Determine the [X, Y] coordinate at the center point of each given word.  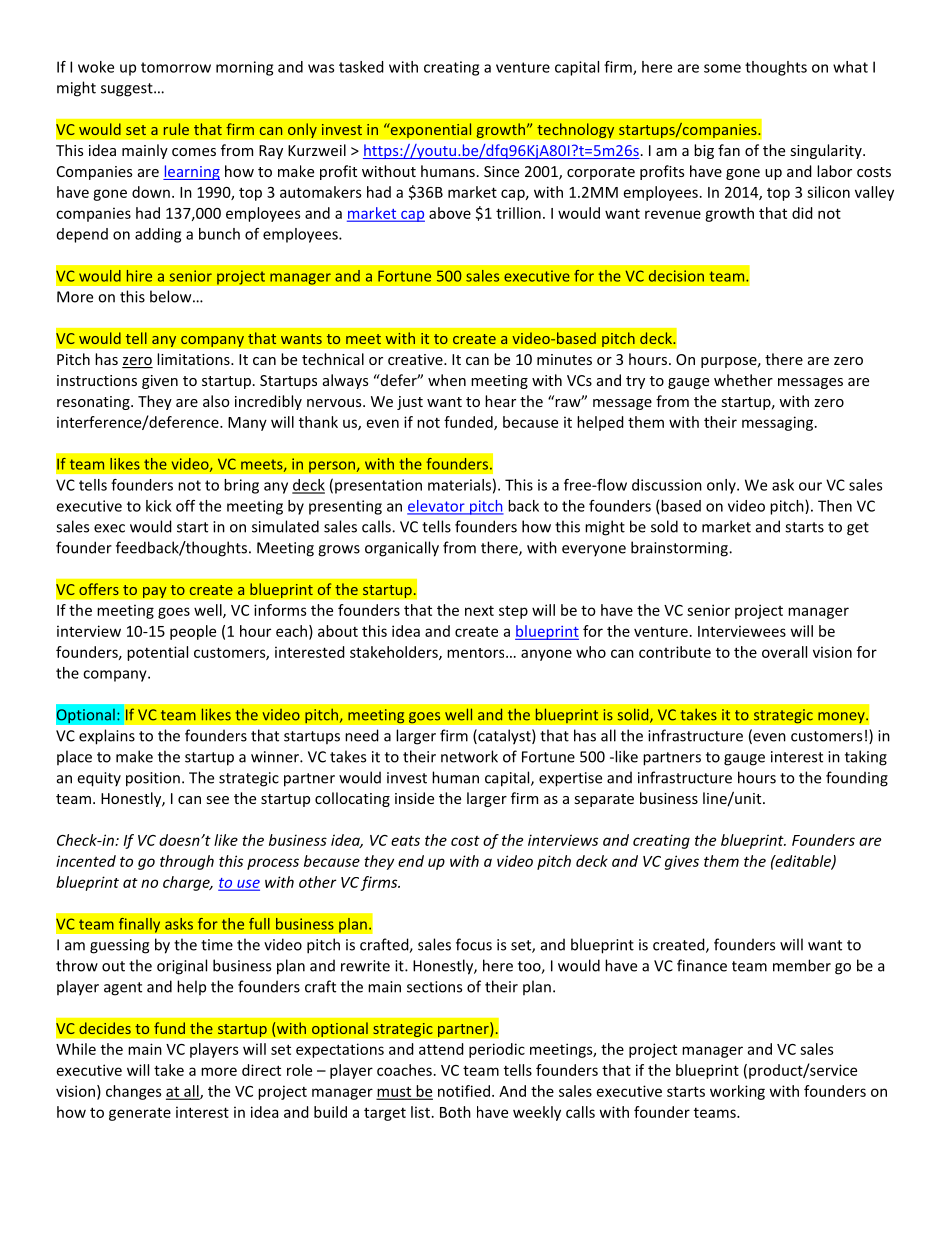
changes [133, 1092]
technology [576, 130]
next [479, 611]
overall [784, 652]
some [722, 68]
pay [155, 592]
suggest [128, 90]
